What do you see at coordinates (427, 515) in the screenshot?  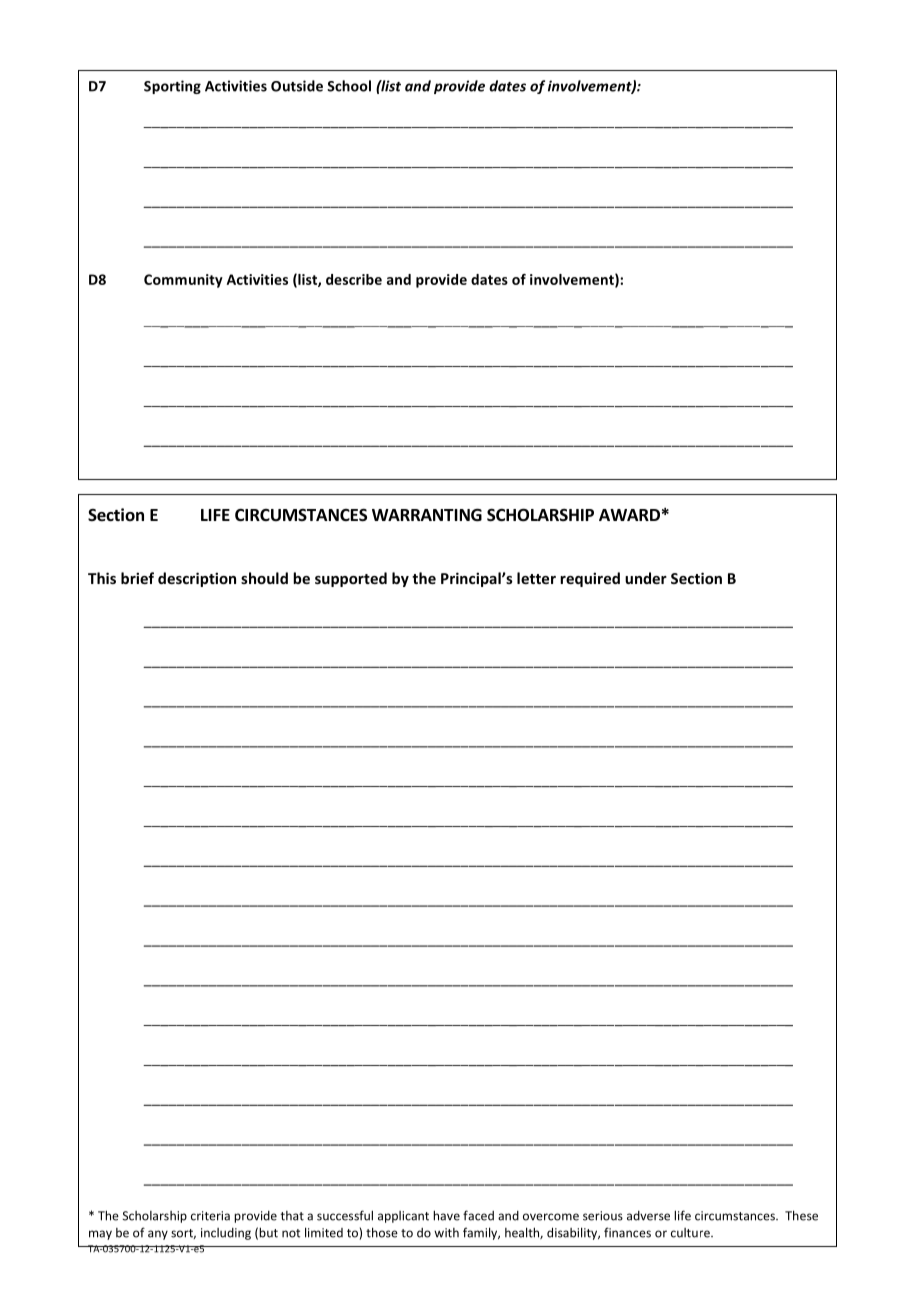 I see `WARRANTING` at bounding box center [427, 515].
